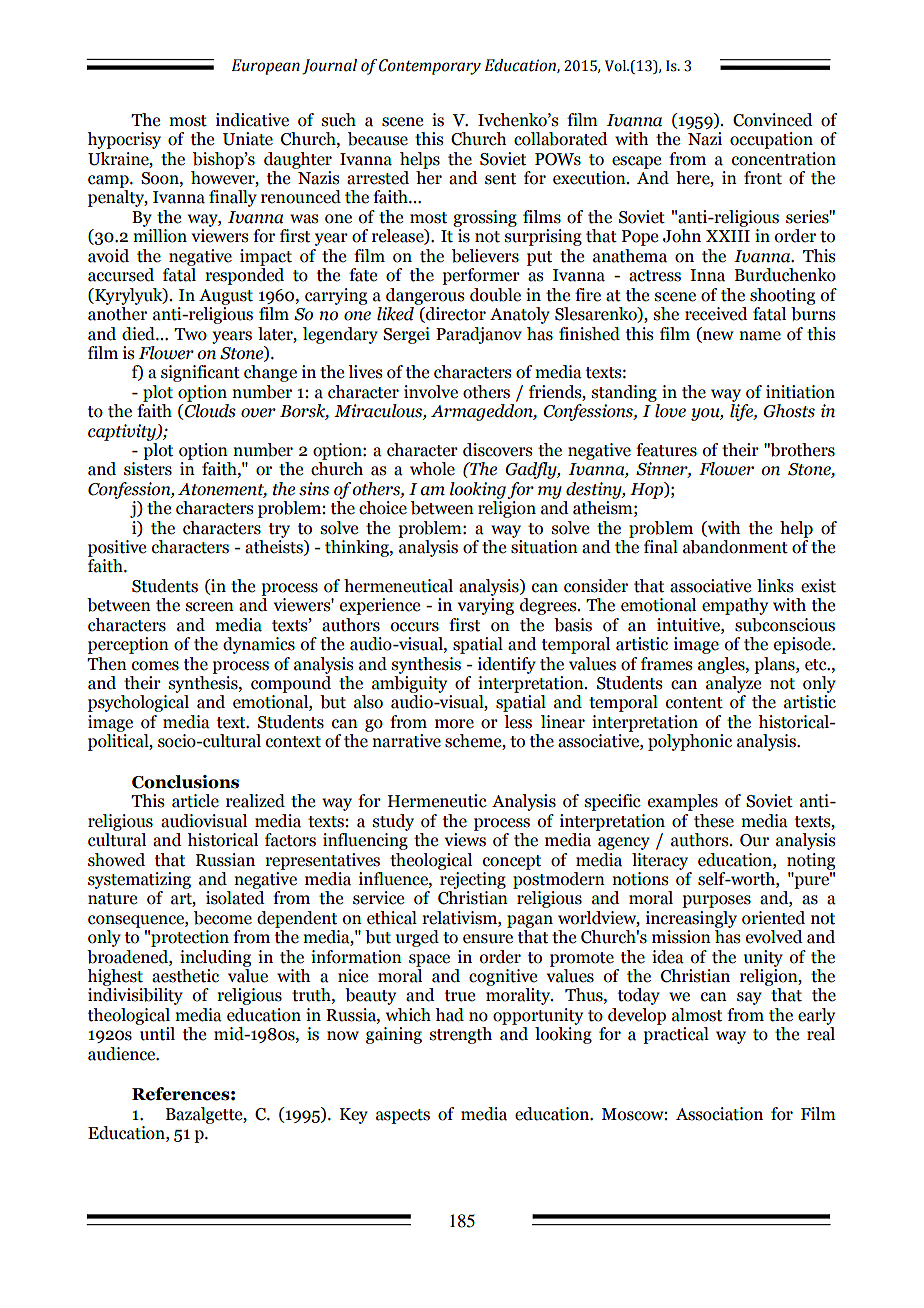  I want to click on Contemporary, so click(430, 67).
